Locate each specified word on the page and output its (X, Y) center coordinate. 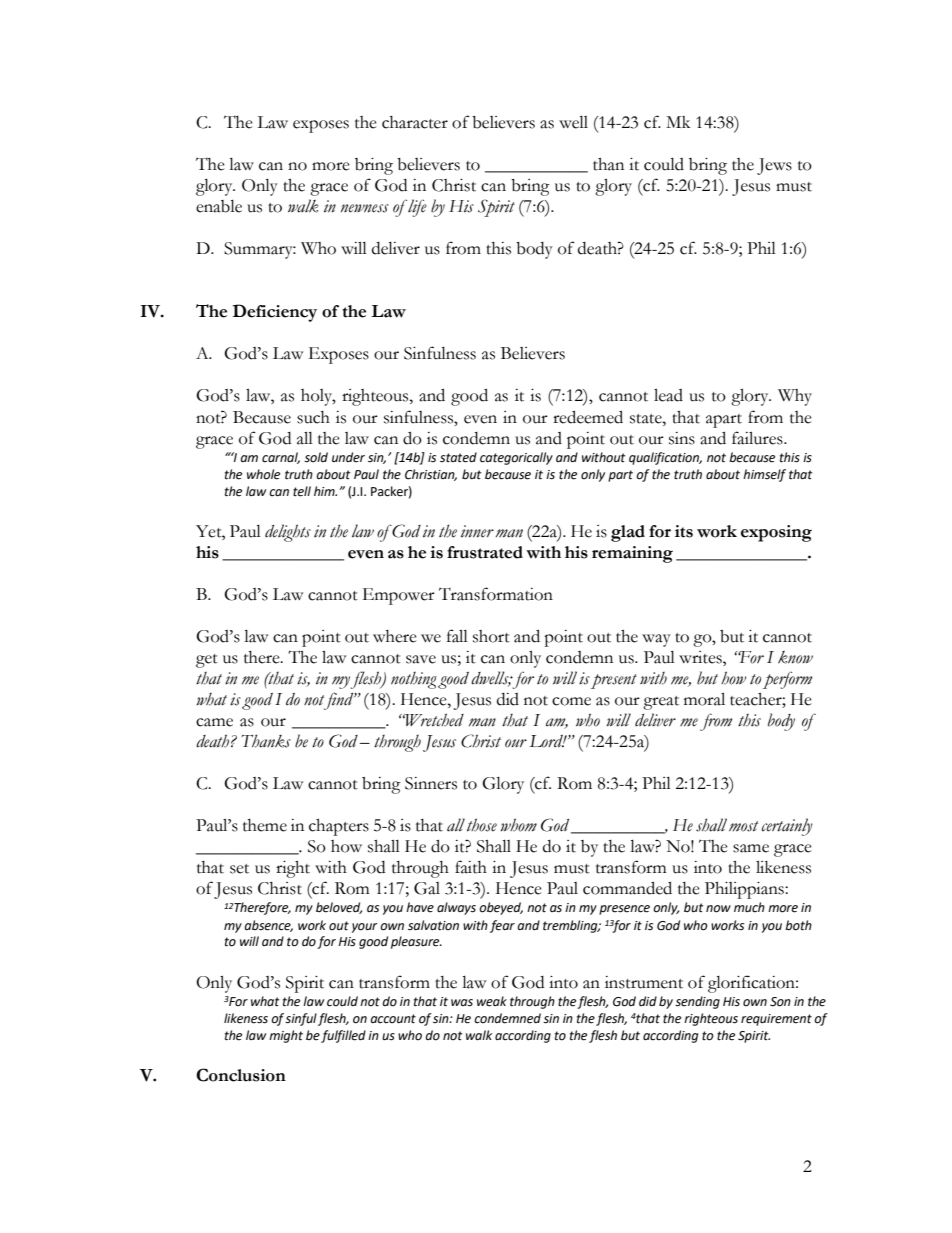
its (684, 531)
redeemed (588, 417)
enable (219, 206)
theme (265, 825)
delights (288, 533)
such (313, 417)
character (415, 122)
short (491, 636)
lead (668, 395)
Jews (774, 166)
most (744, 826)
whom (518, 825)
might (286, 1036)
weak (492, 1001)
